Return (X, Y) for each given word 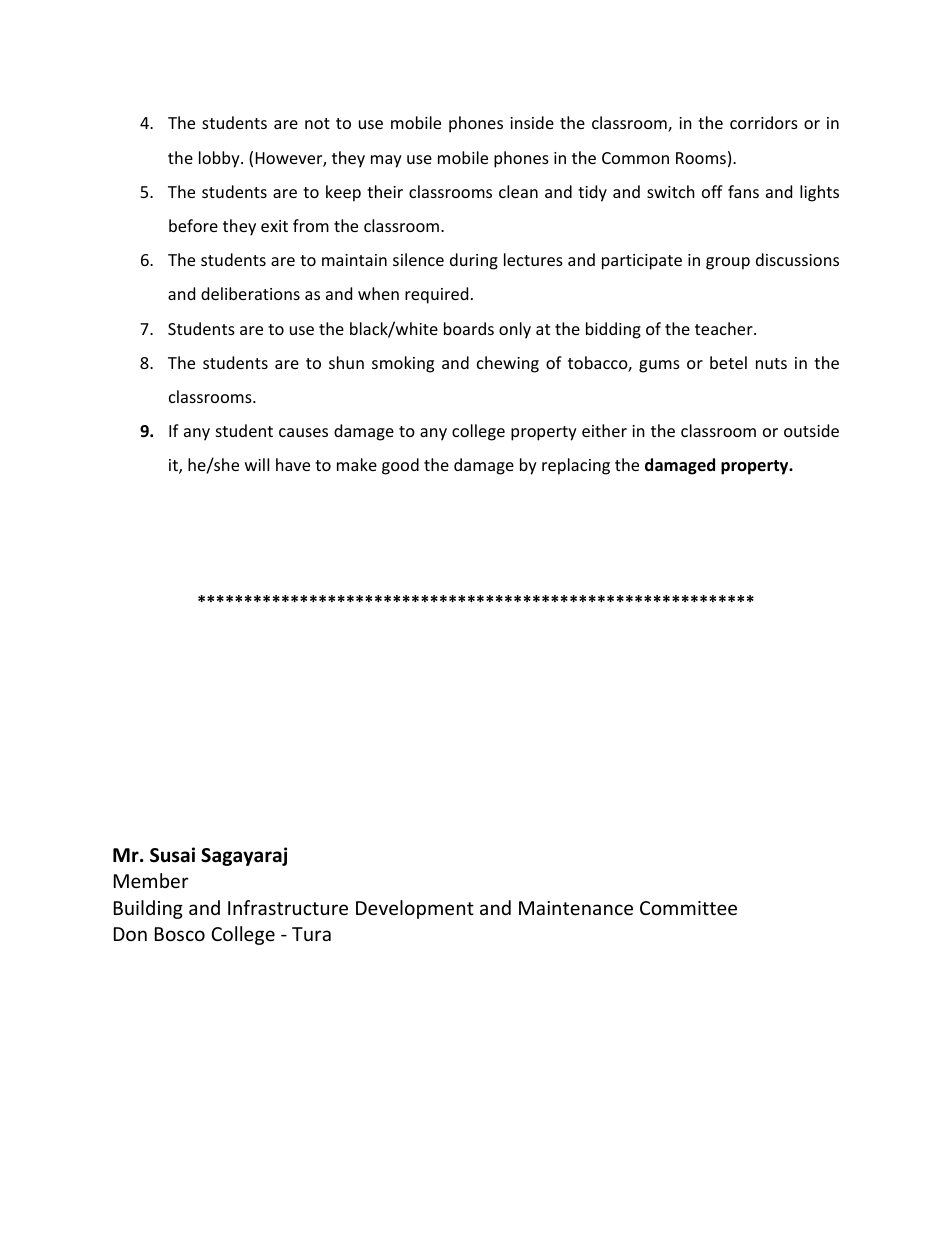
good (400, 466)
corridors (764, 122)
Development (415, 909)
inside (532, 122)
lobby (220, 159)
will (257, 464)
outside (811, 430)
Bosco (180, 934)
